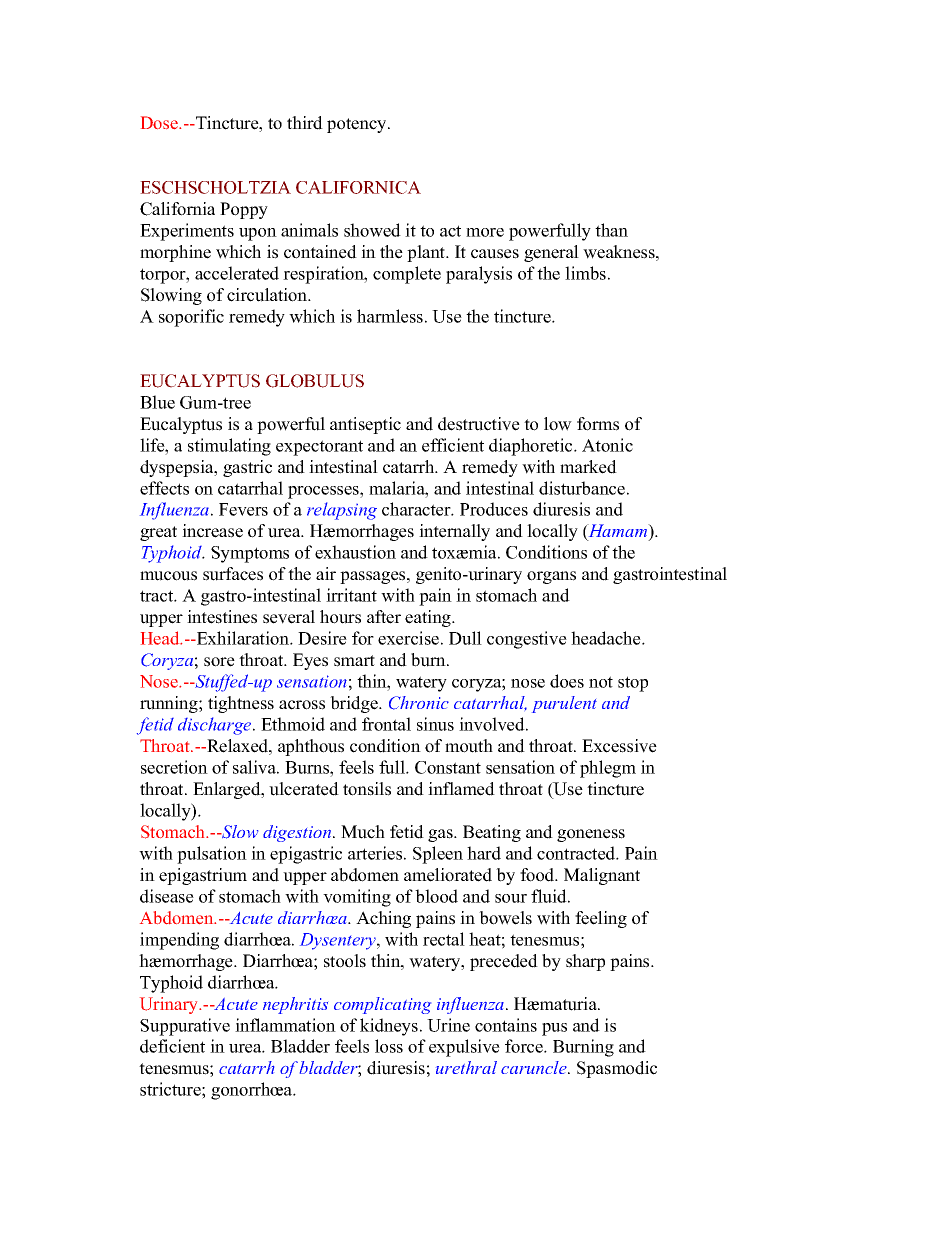  I want to click on phlegm, so click(608, 769).
